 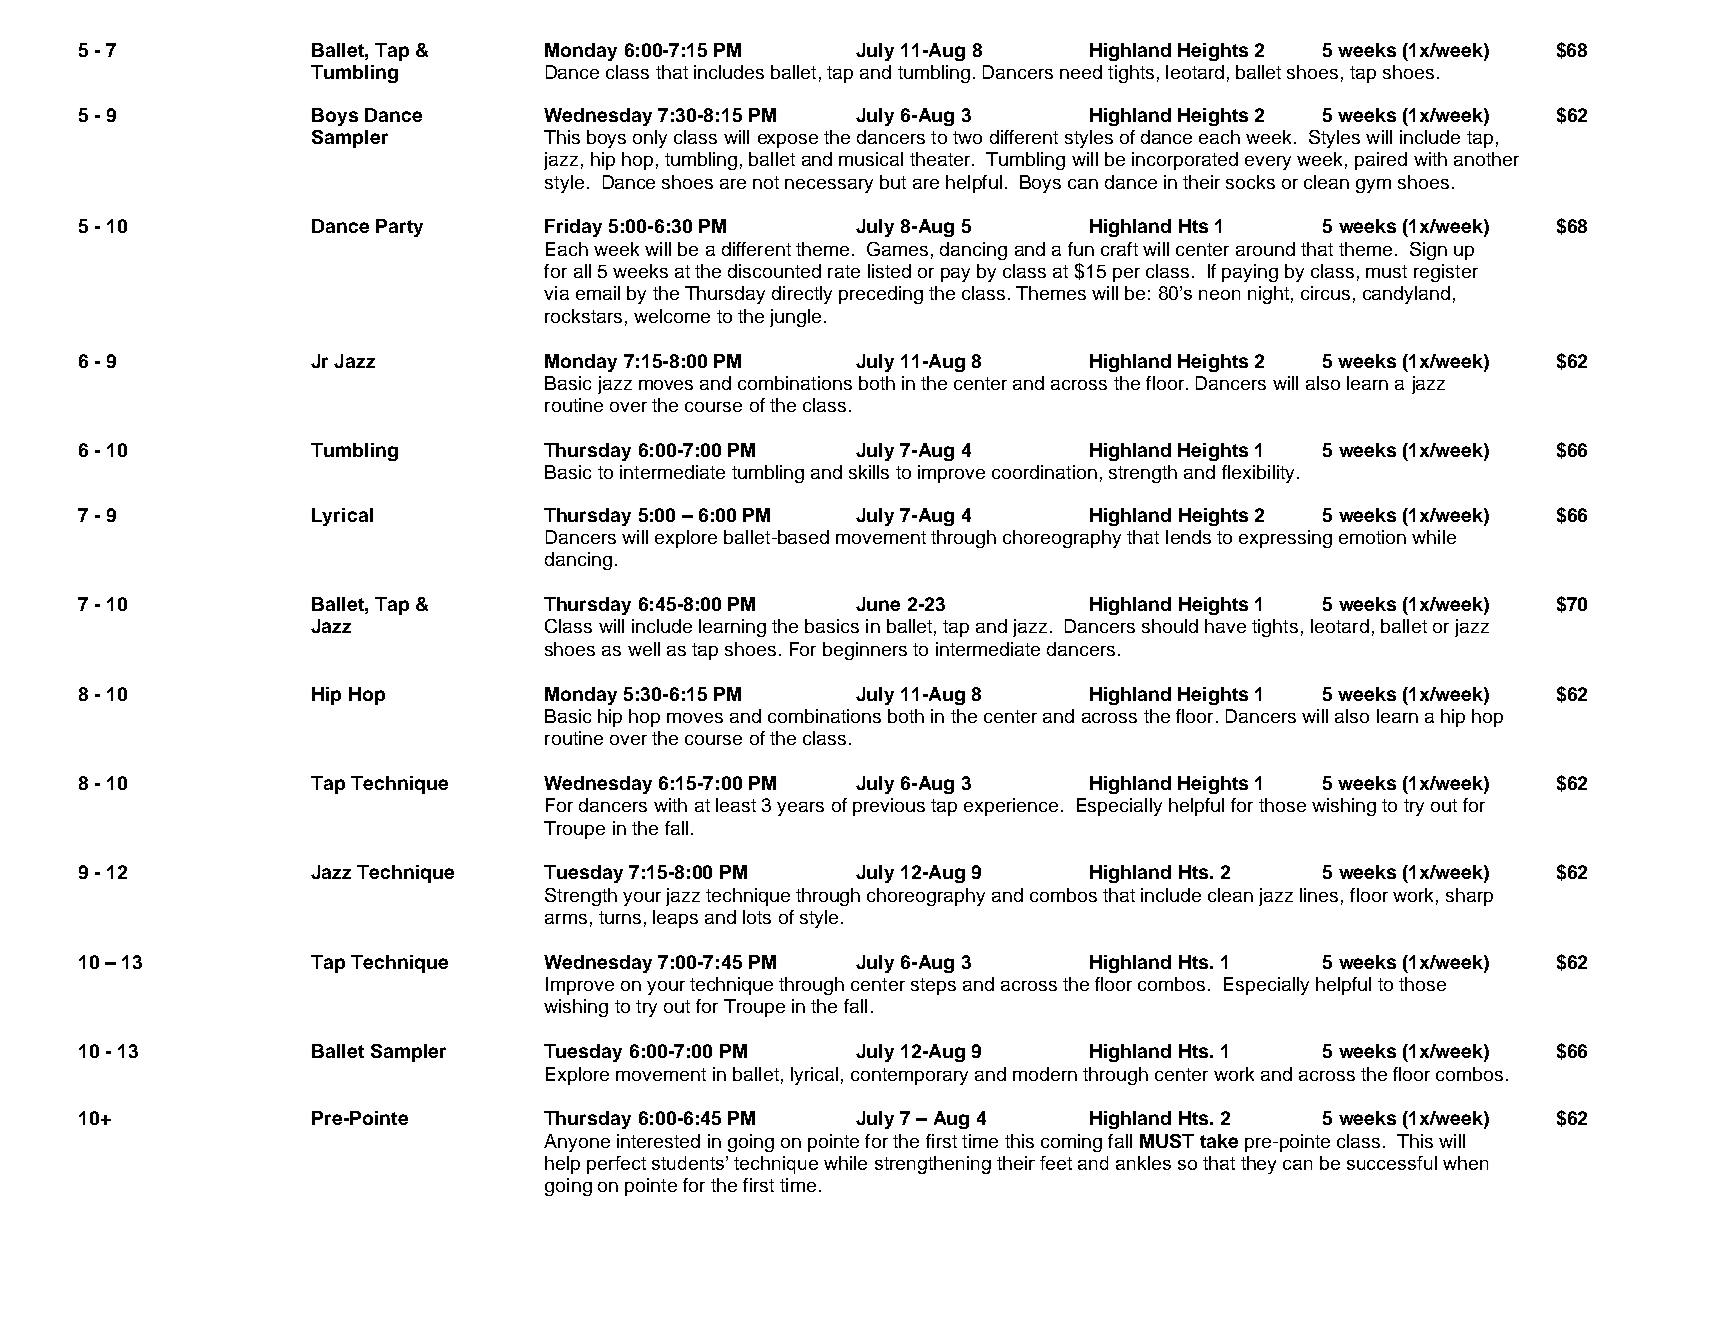 I want to click on Anyone, so click(x=577, y=1143).
